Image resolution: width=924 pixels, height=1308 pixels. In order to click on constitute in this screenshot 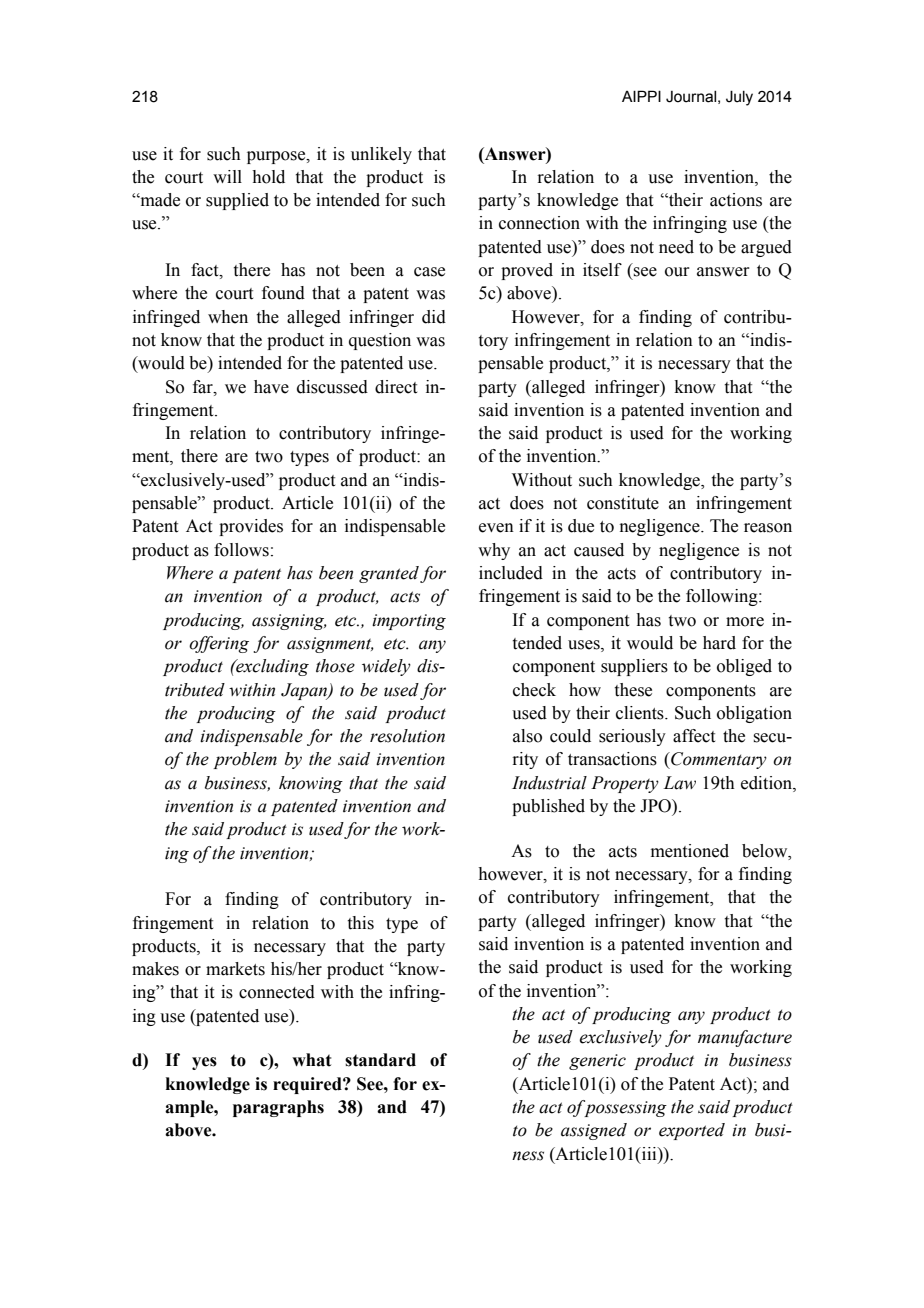, I will do `click(623, 503)`.
